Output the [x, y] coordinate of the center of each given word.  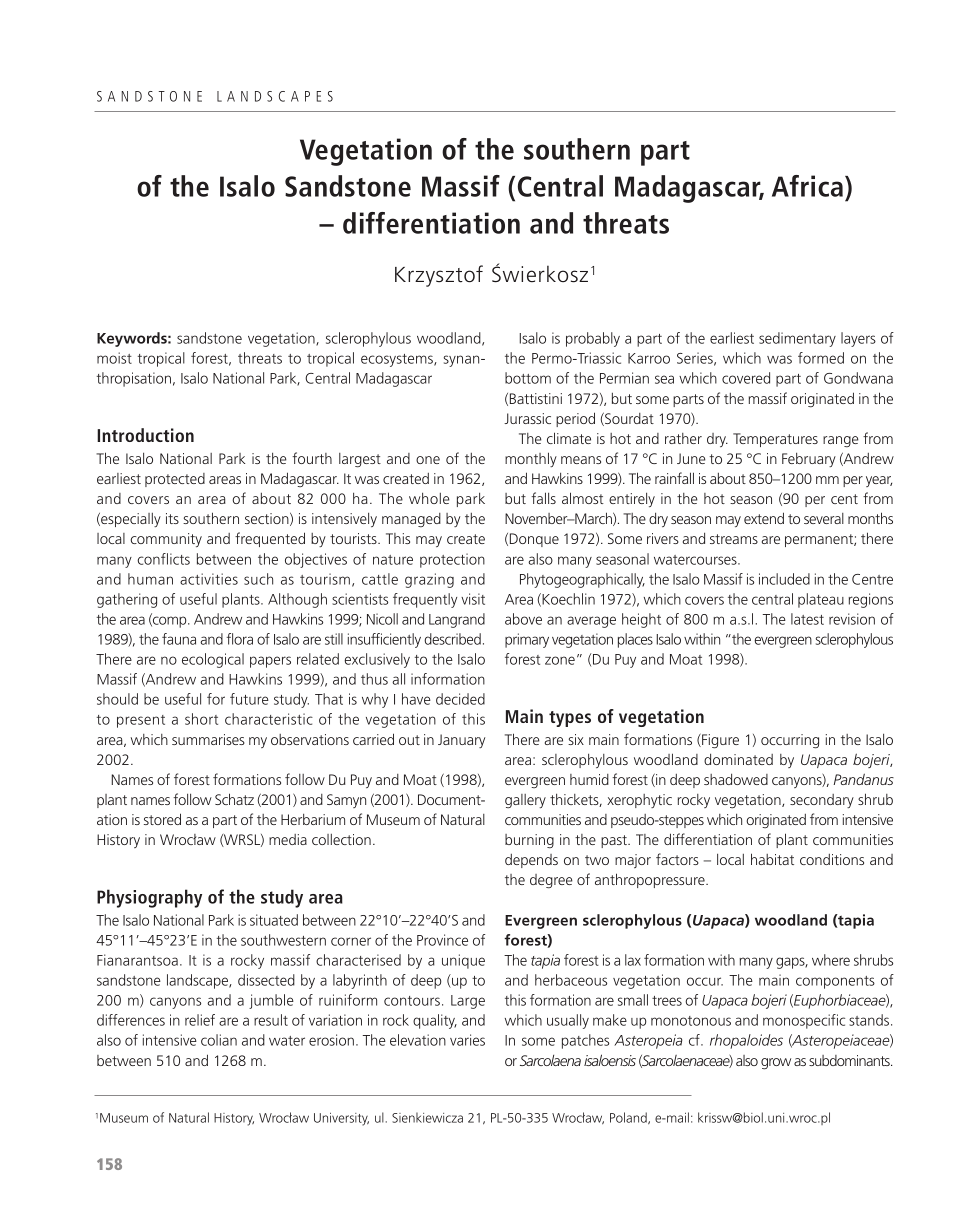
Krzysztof [439, 276]
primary [527, 640]
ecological [213, 660]
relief [200, 1020]
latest [807, 619]
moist [114, 358]
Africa [809, 186]
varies [467, 1040]
